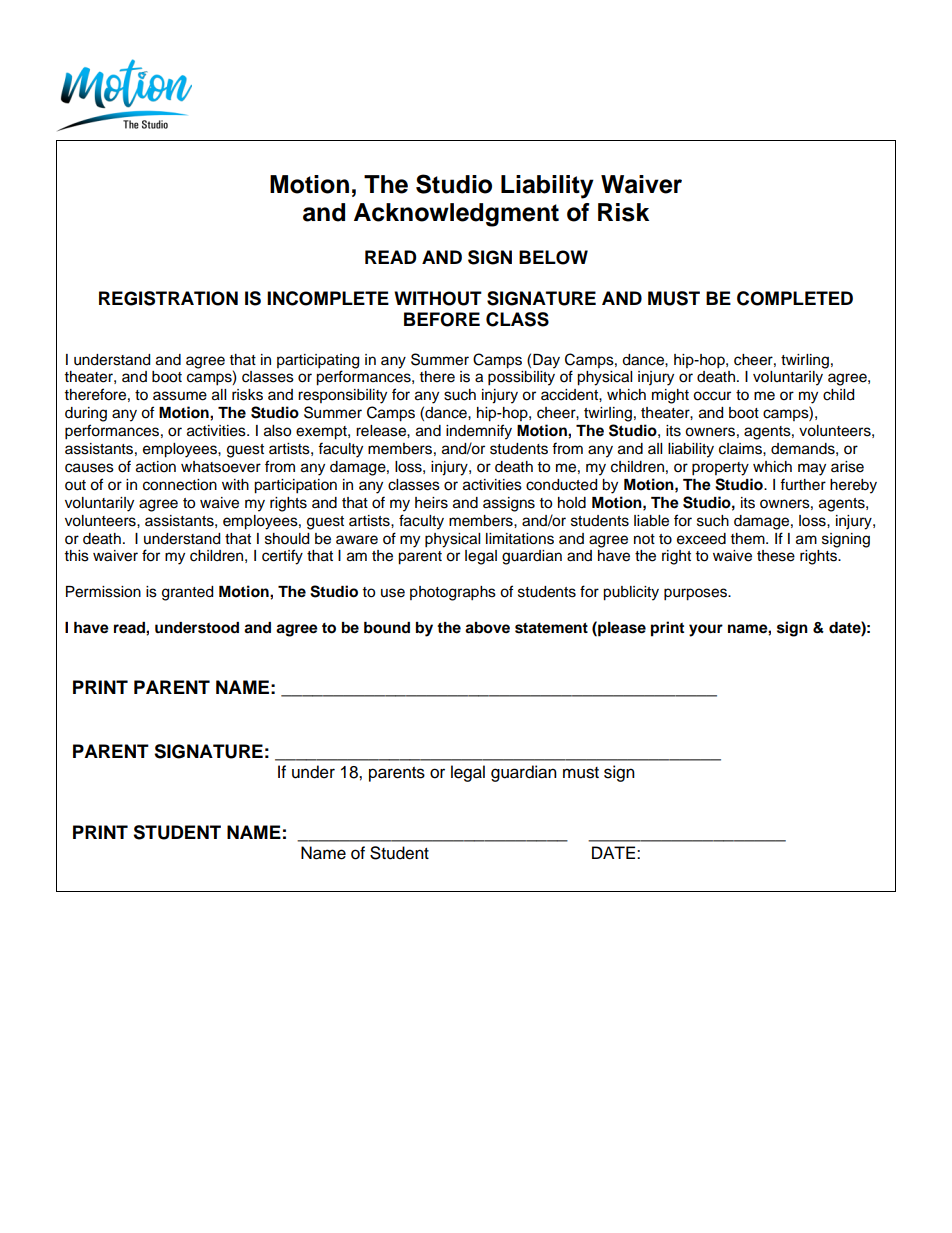 The height and width of the document is (1233, 952). I want to click on connection, so click(180, 485).
